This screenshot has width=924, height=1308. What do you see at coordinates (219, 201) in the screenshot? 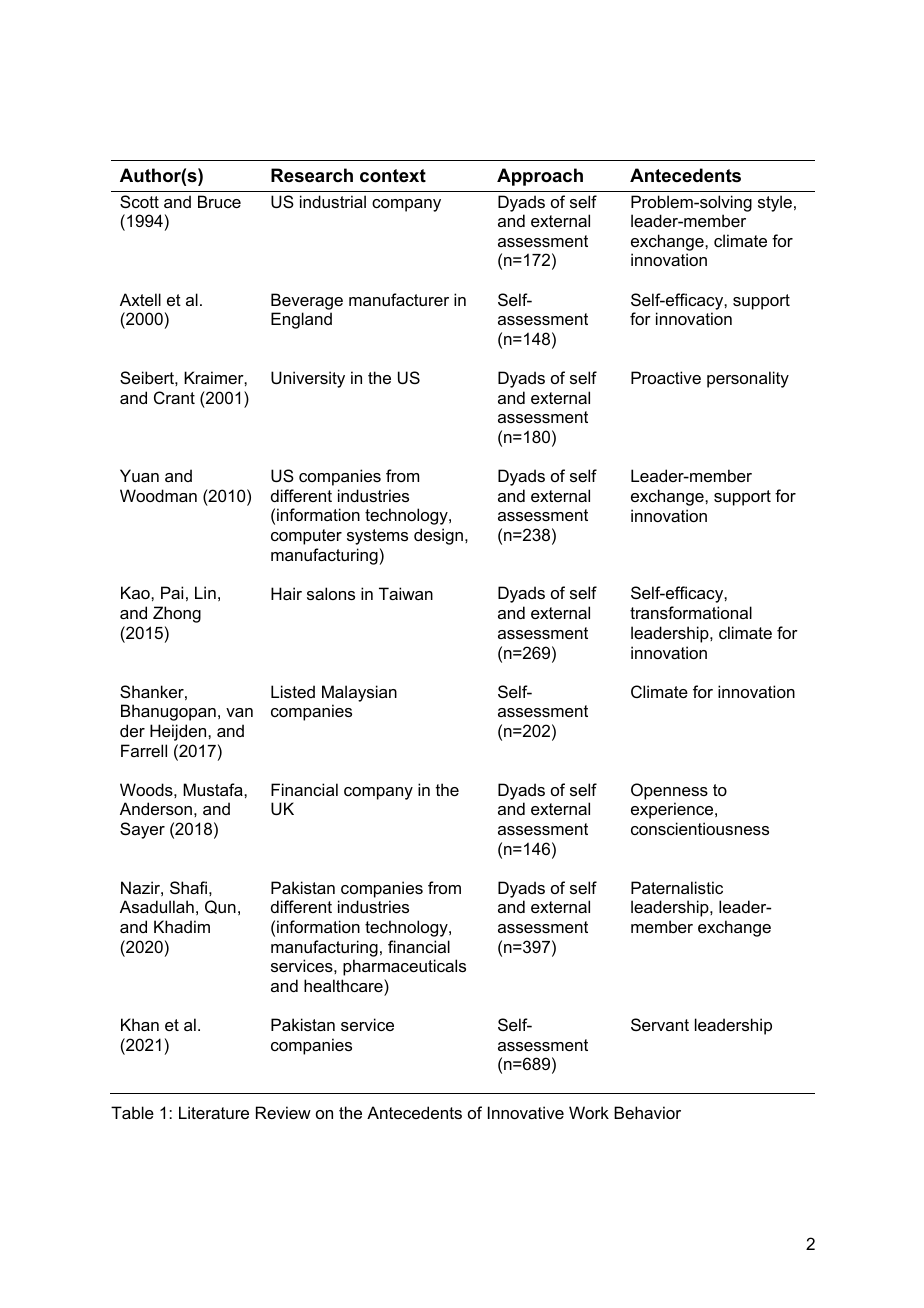
I see `Bruce` at bounding box center [219, 201].
